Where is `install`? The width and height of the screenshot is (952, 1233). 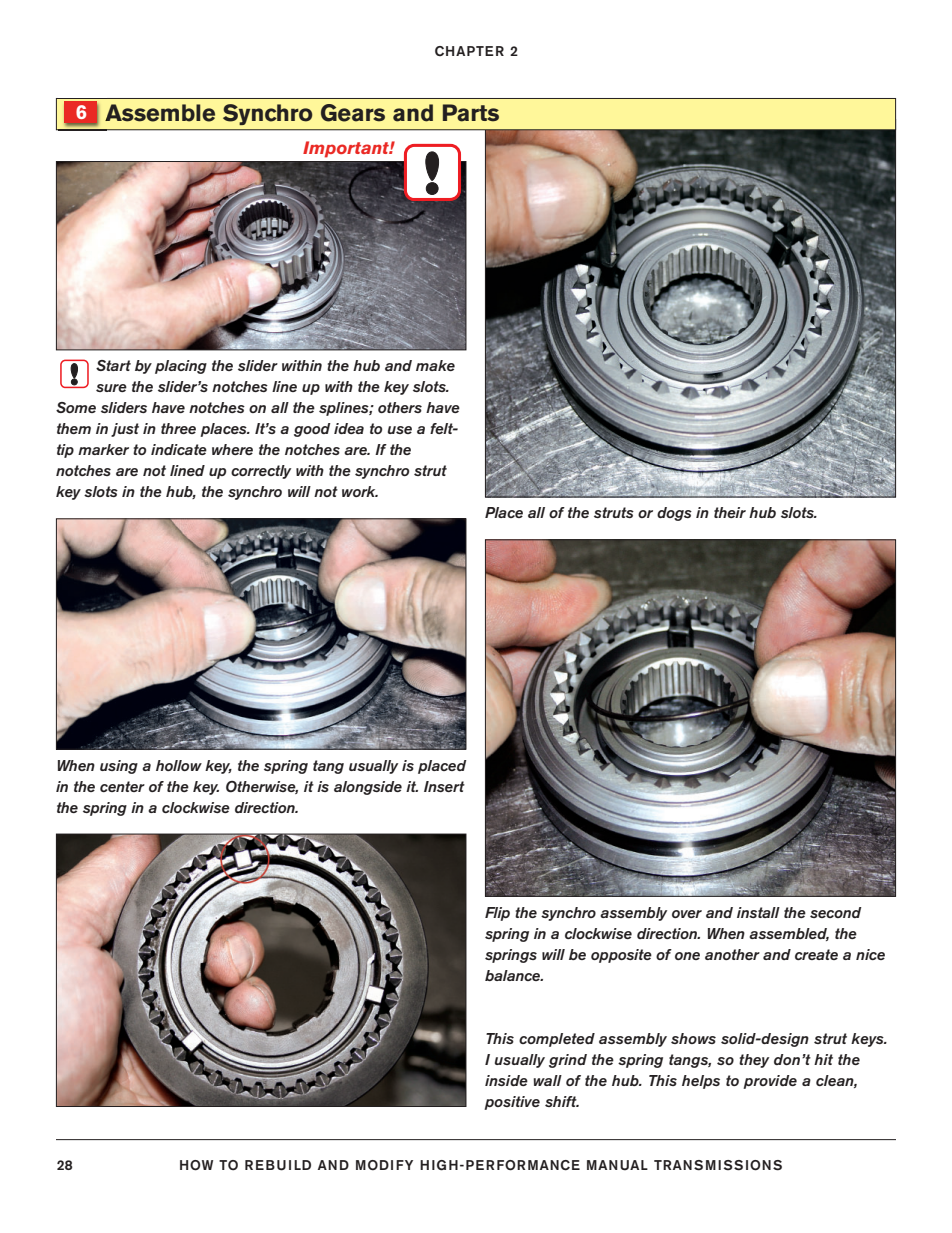
install is located at coordinates (758, 912).
